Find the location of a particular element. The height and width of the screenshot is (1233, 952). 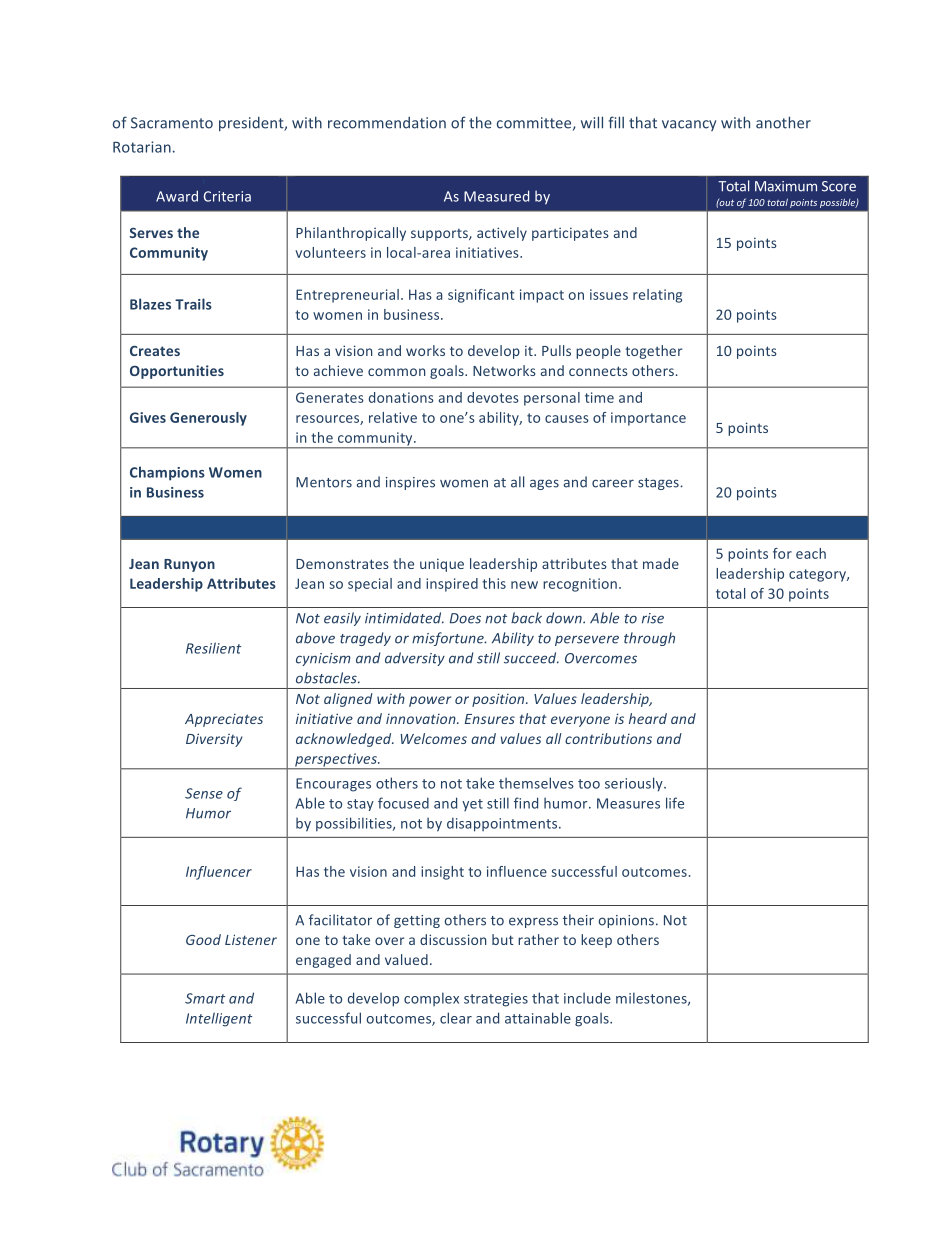

include is located at coordinates (587, 998).
